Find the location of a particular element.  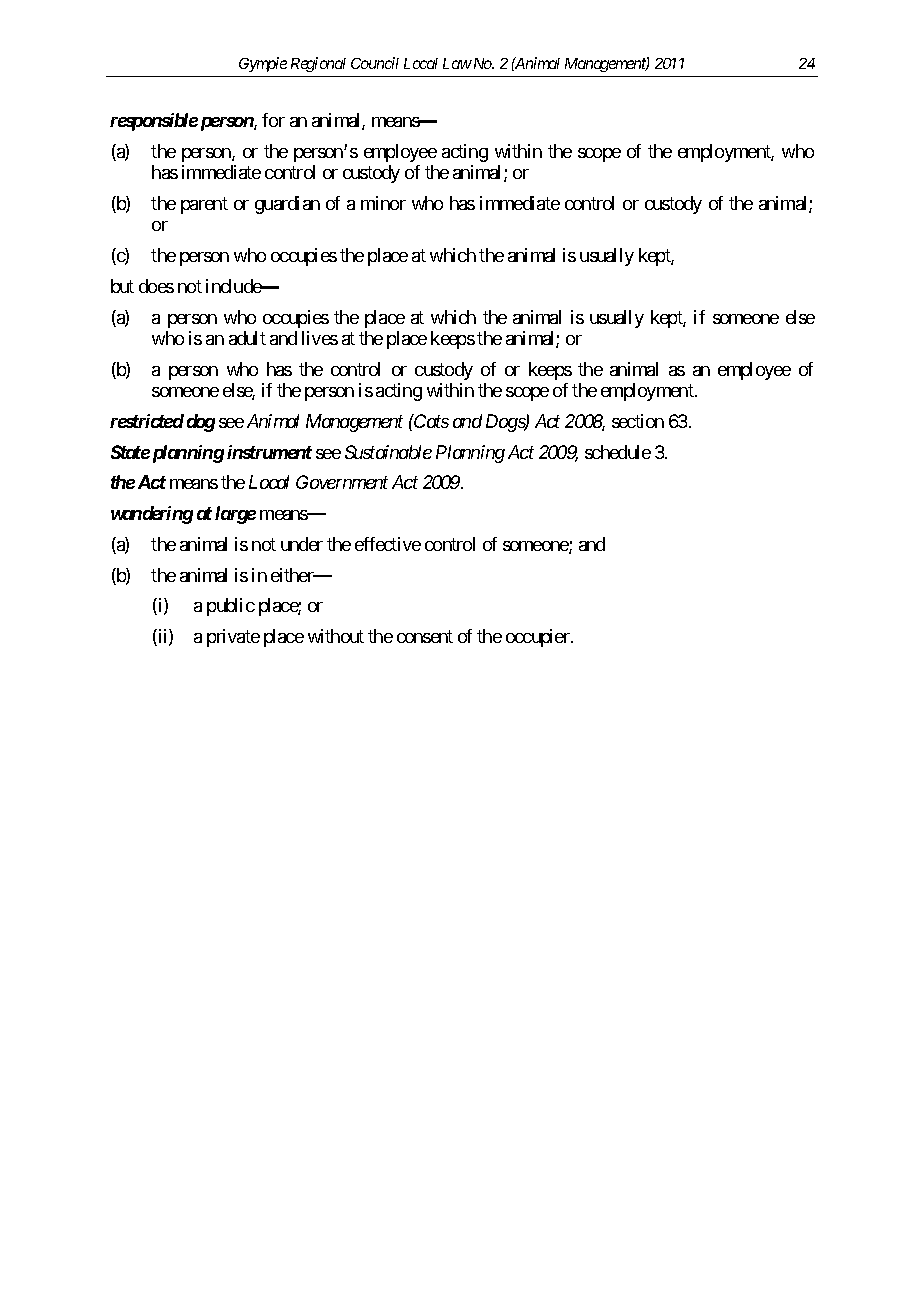

wandering is located at coordinates (152, 515).
